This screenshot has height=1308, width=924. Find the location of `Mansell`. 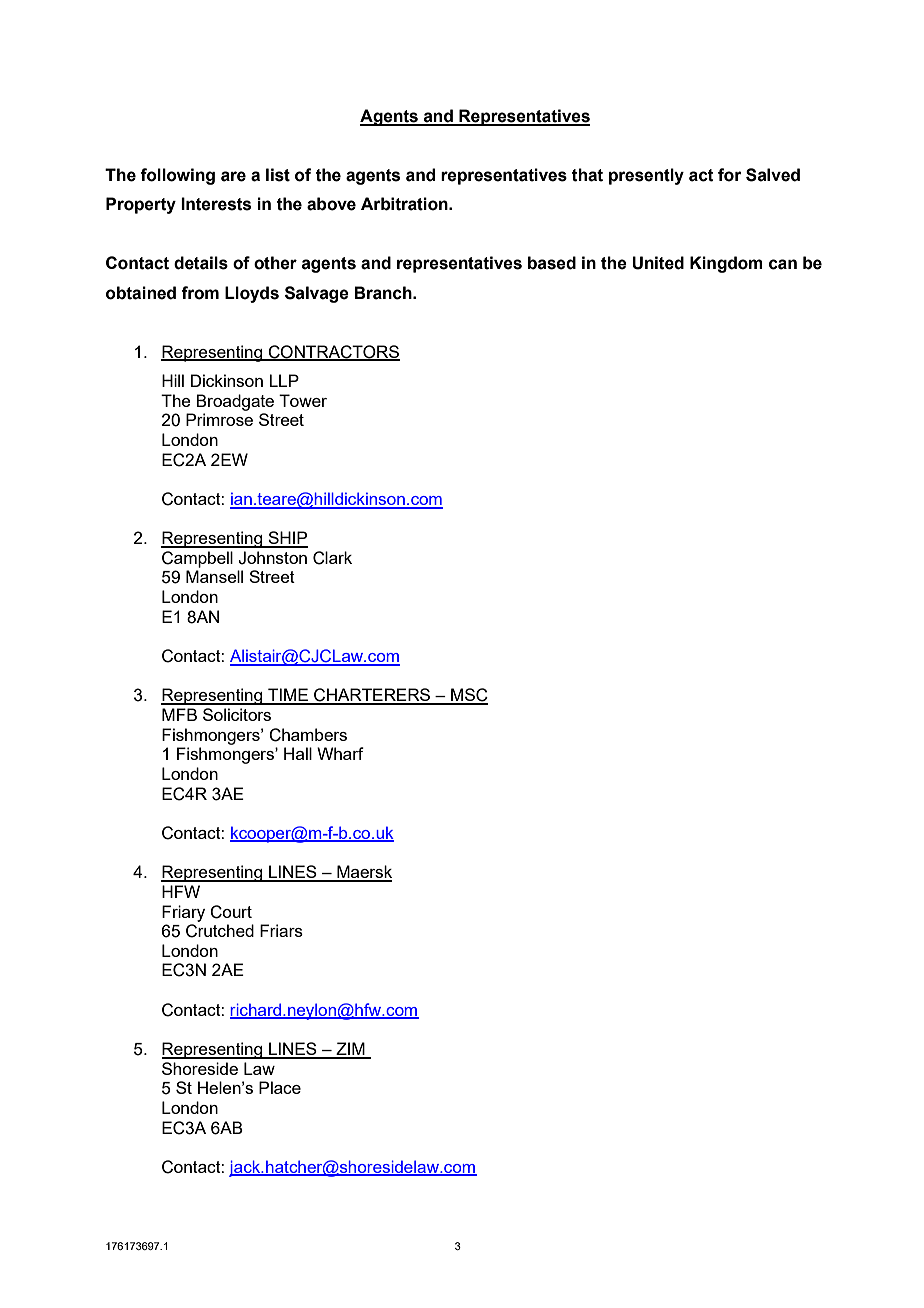

Mansell is located at coordinates (214, 576).
